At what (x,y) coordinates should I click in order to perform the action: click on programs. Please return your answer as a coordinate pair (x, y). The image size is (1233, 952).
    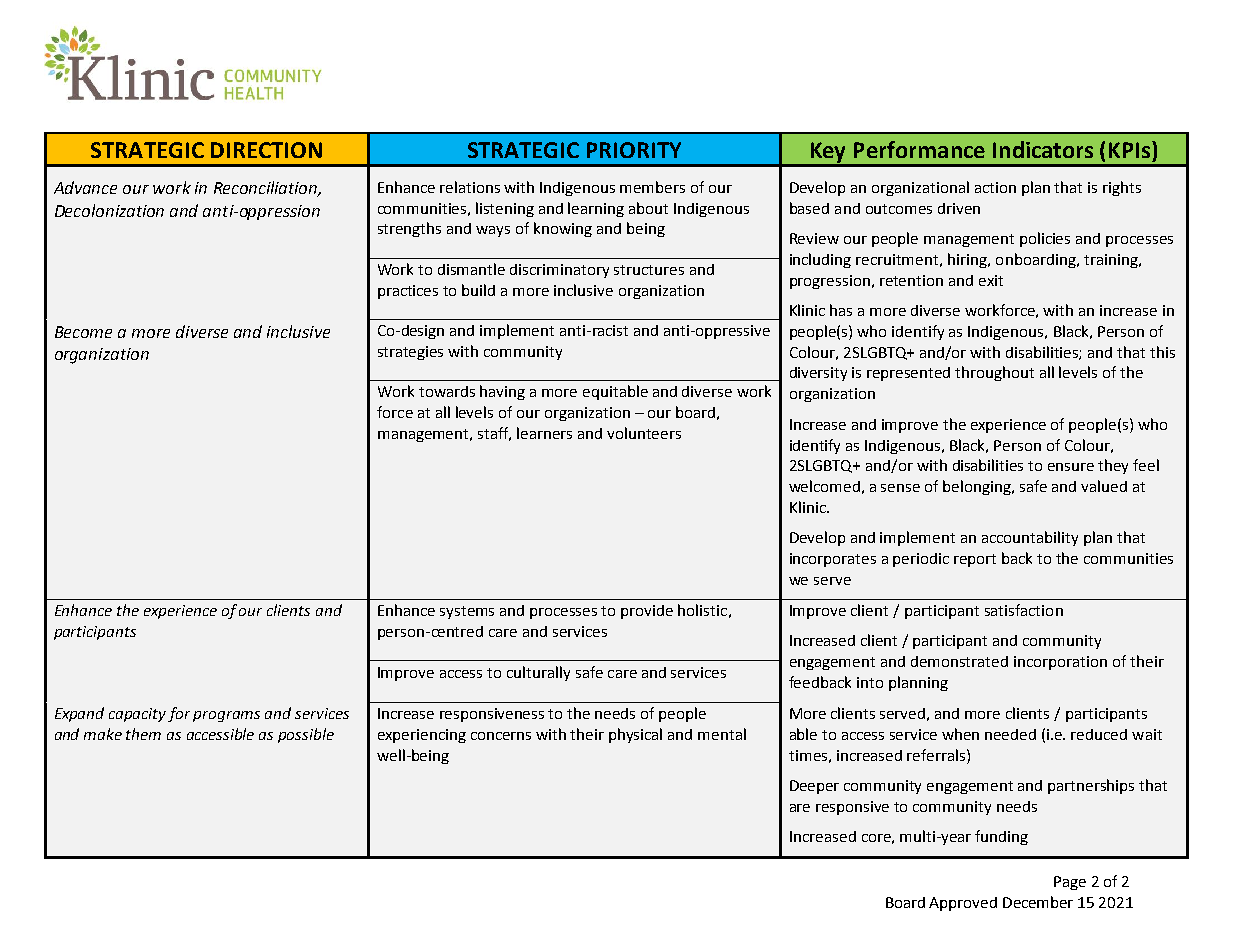
    Looking at the image, I should click on (226, 716).
